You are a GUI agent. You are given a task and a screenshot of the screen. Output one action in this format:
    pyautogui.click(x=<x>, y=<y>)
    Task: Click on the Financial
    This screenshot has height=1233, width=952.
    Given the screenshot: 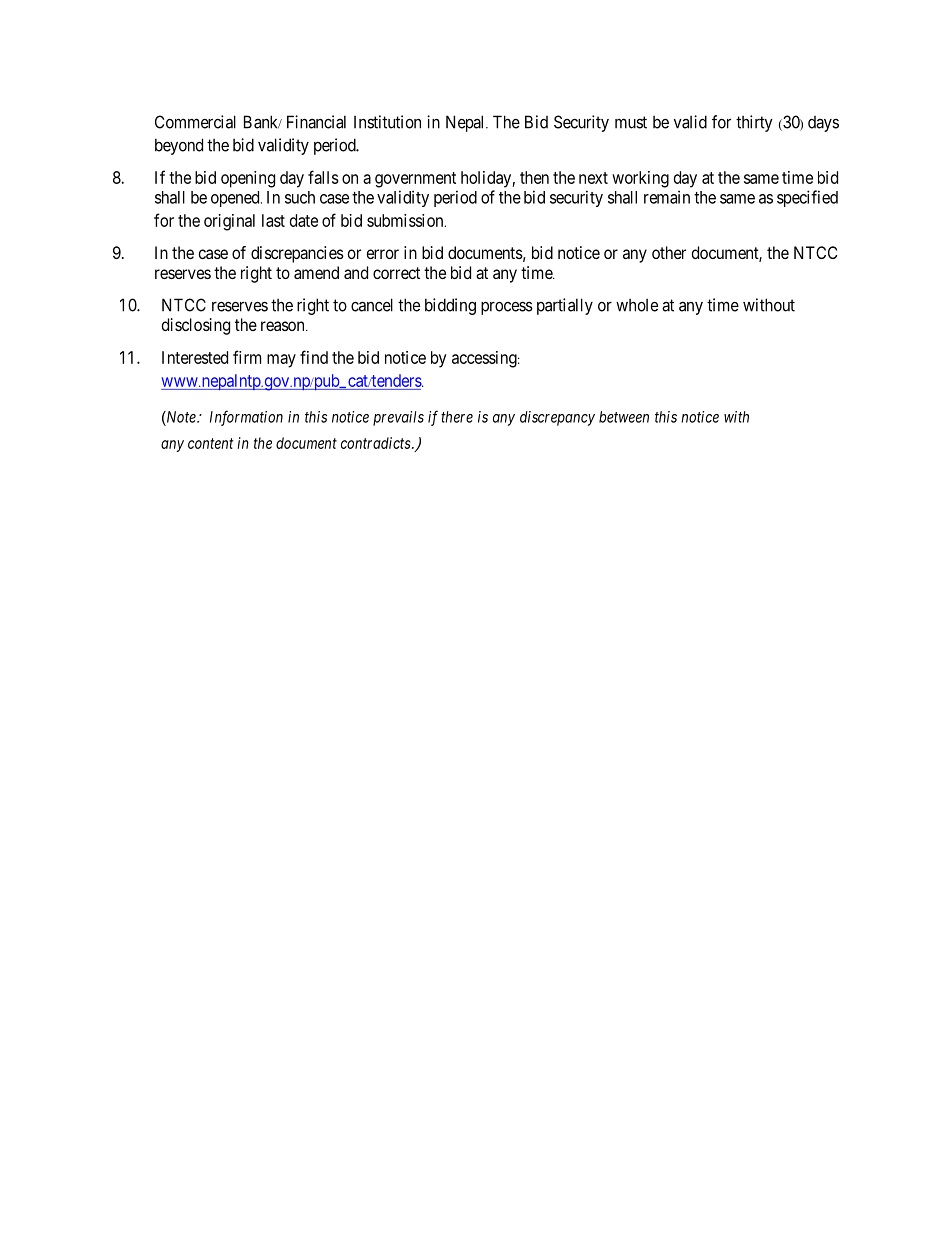 What is the action you would take?
    pyautogui.click(x=316, y=122)
